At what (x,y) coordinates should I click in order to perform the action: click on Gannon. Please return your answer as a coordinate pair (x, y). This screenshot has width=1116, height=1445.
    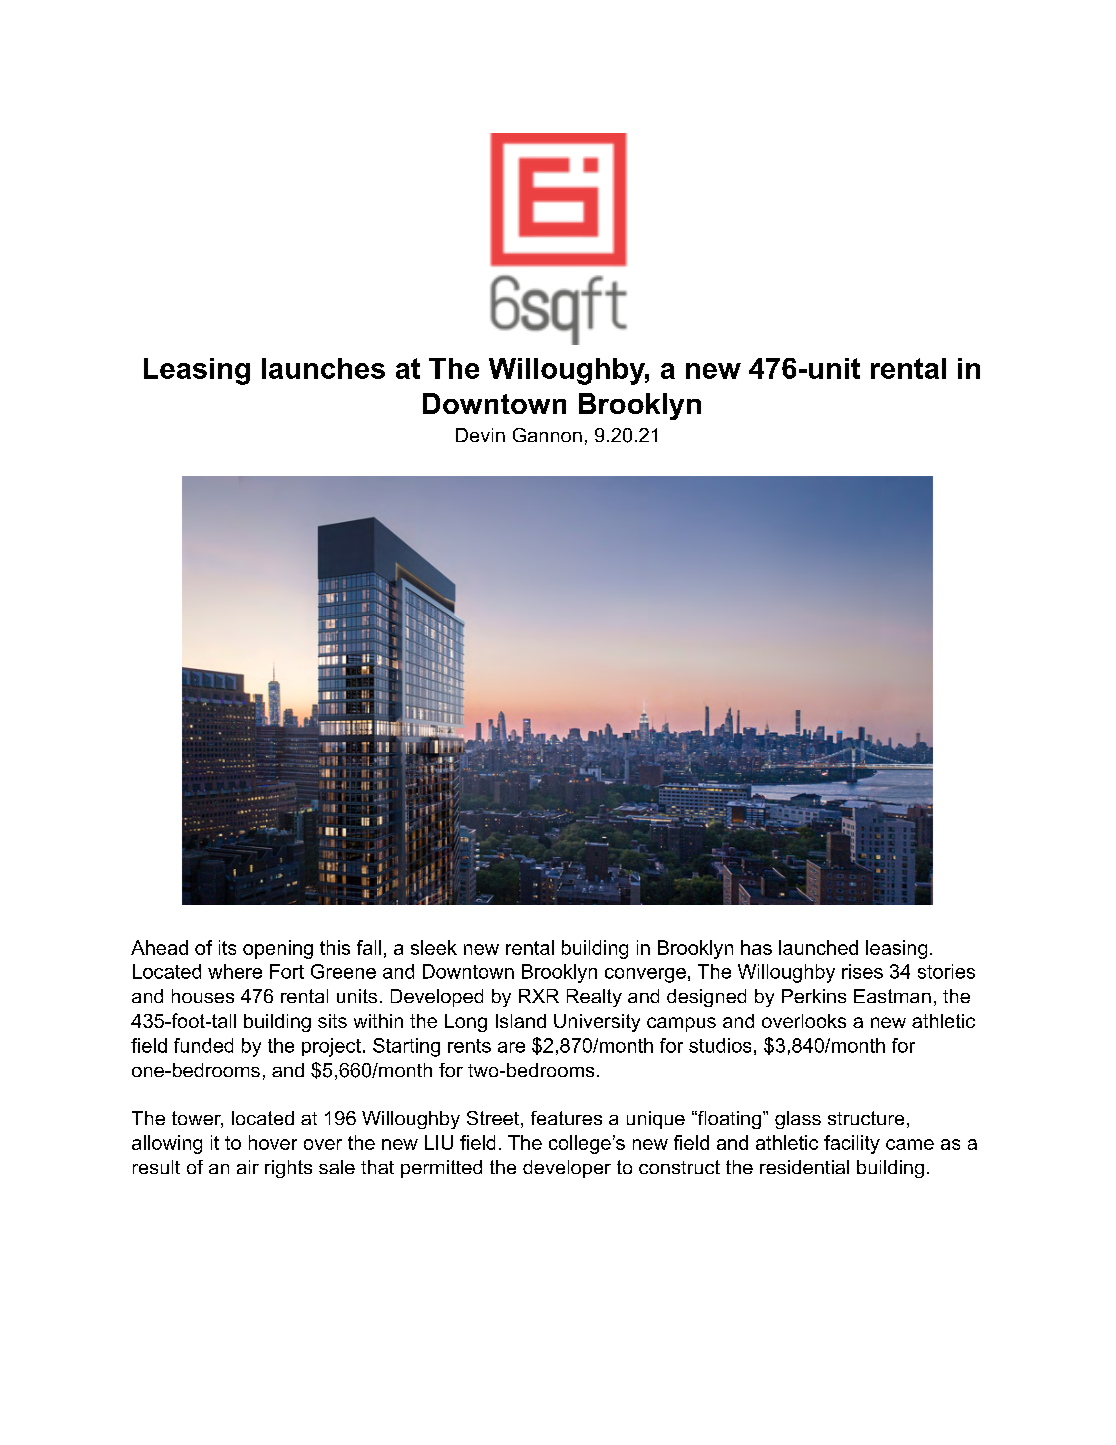
    Looking at the image, I should click on (547, 435).
